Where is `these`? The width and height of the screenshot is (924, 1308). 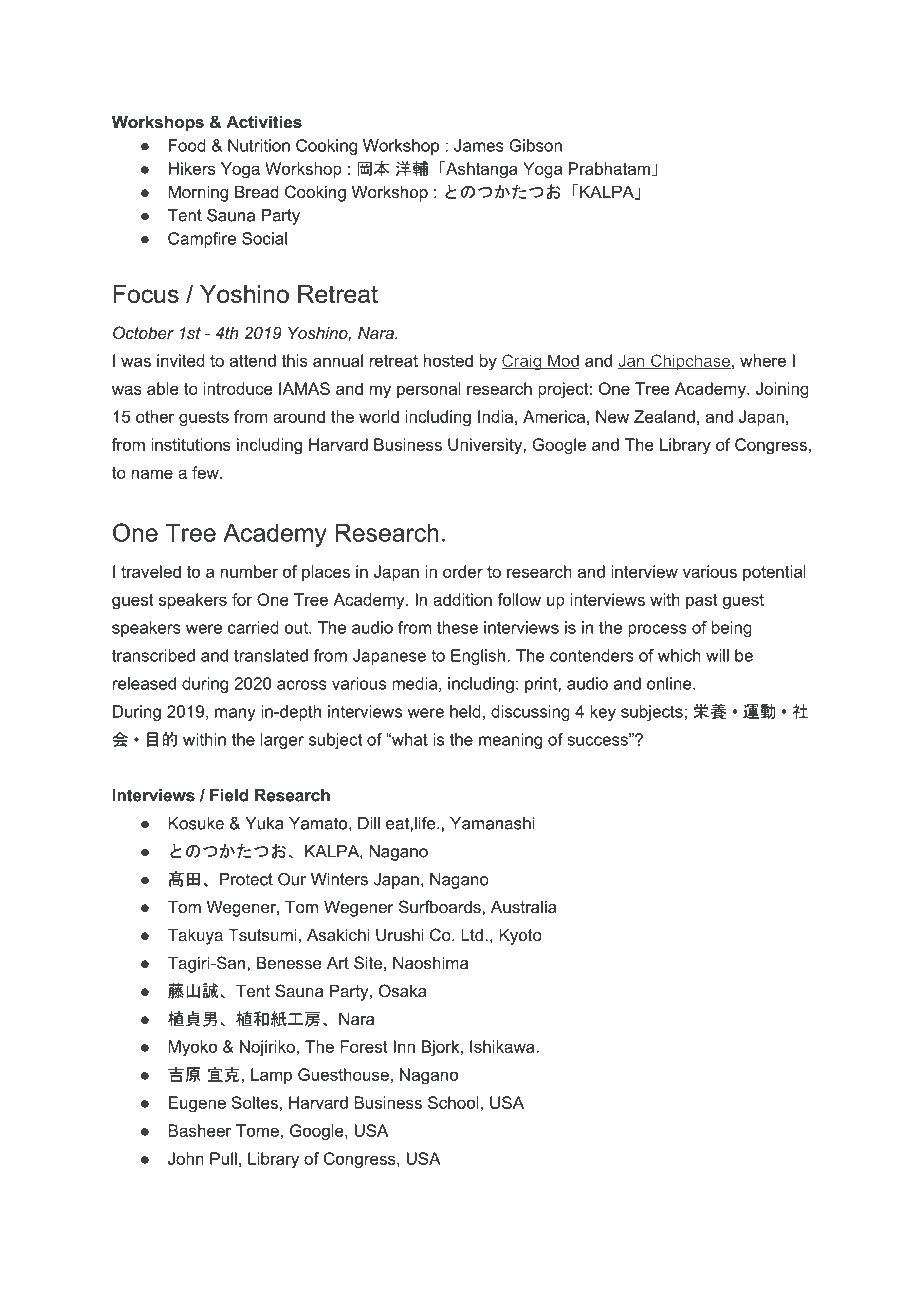
these is located at coordinates (457, 627).
